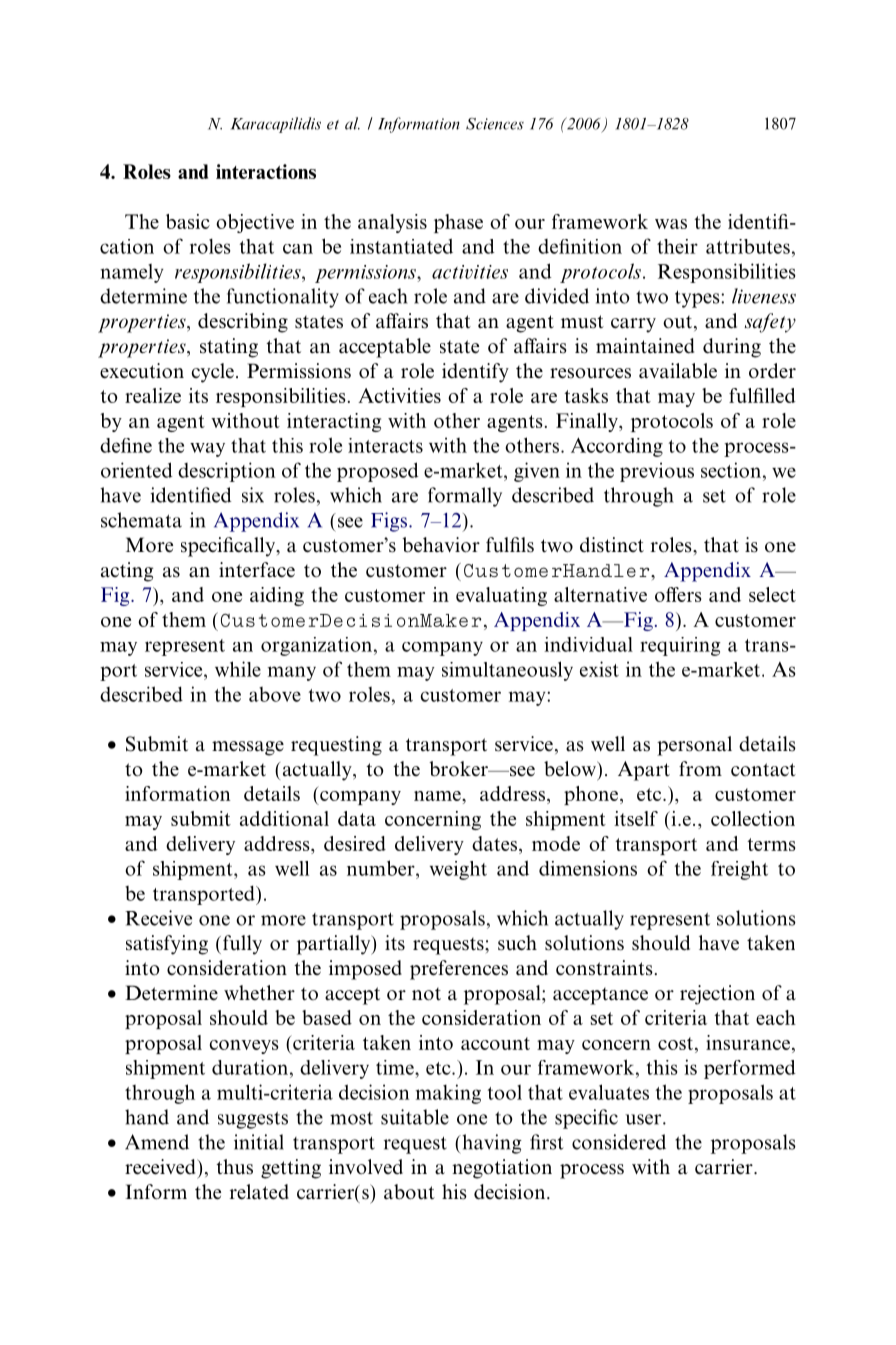 This document has width=896, height=1345. Describe the element at coordinates (671, 224) in the document. I see `was` at that location.
